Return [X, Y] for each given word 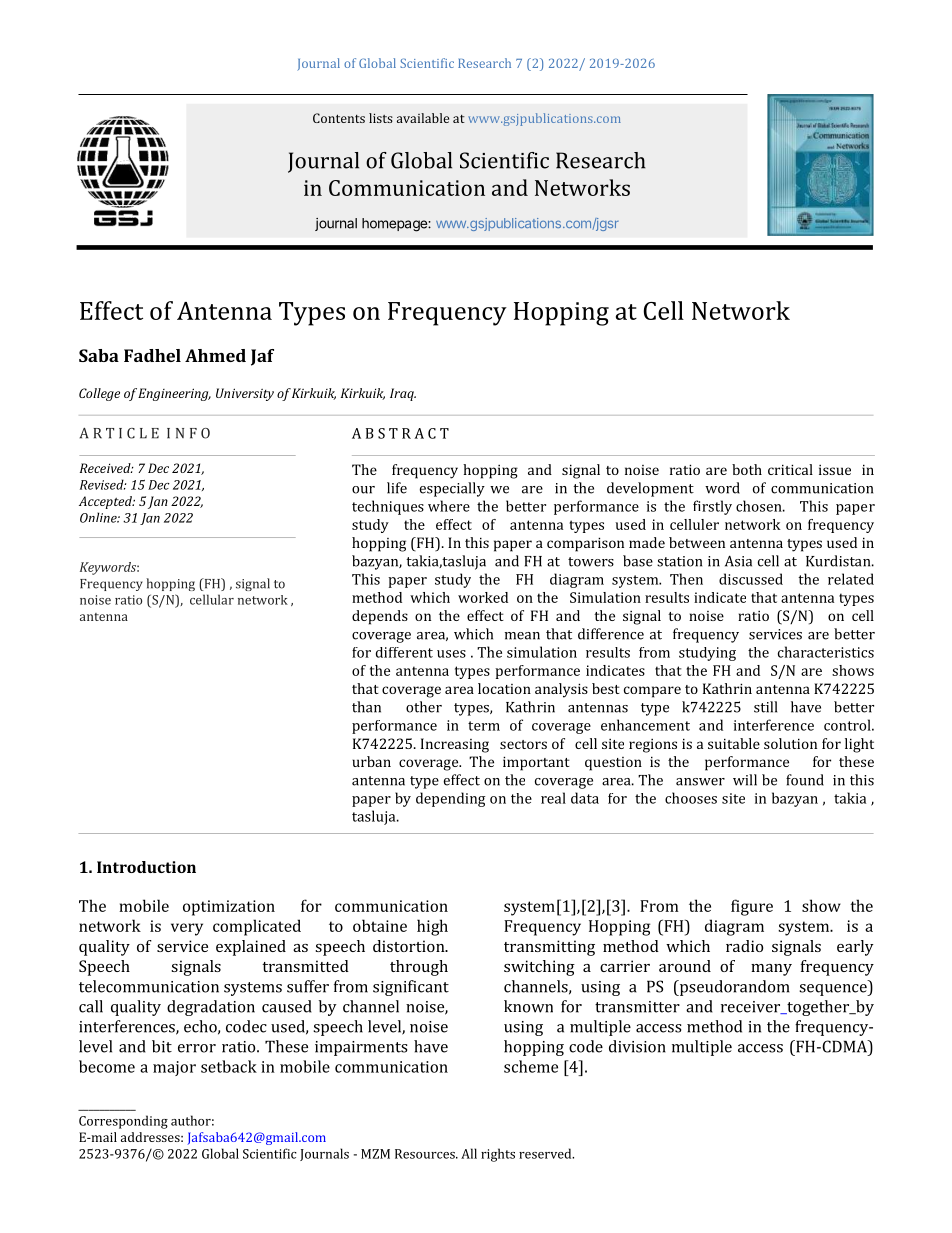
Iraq [403, 394]
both [747, 469]
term [484, 726]
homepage [395, 225]
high [432, 927]
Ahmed [215, 355]
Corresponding [123, 1122]
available [423, 118]
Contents [339, 118]
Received [106, 468]
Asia [738, 561]
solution [790, 743]
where [449, 506]
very [187, 929]
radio [744, 946]
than [366, 707]
